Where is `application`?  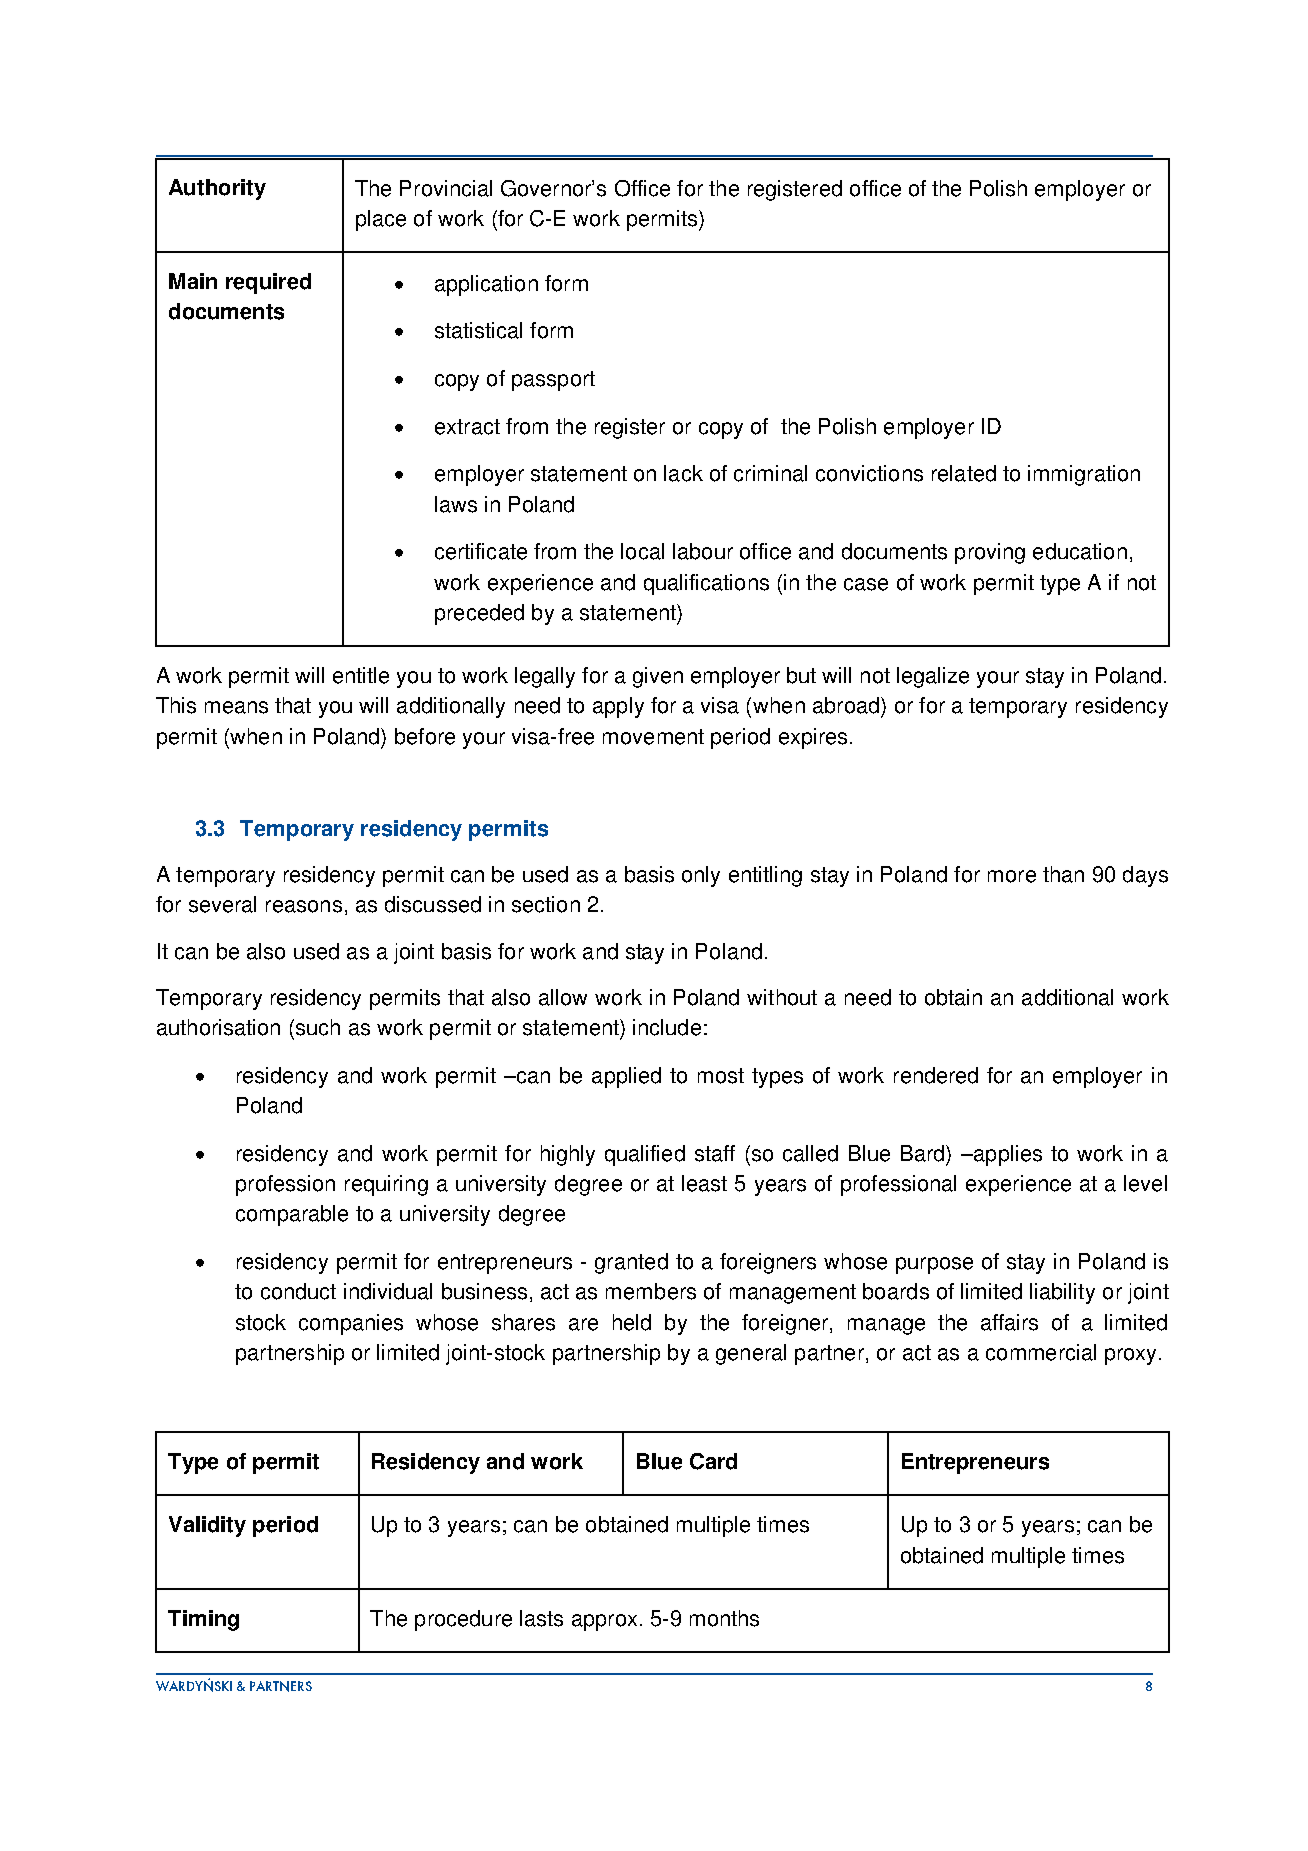 application is located at coordinates (486, 285).
